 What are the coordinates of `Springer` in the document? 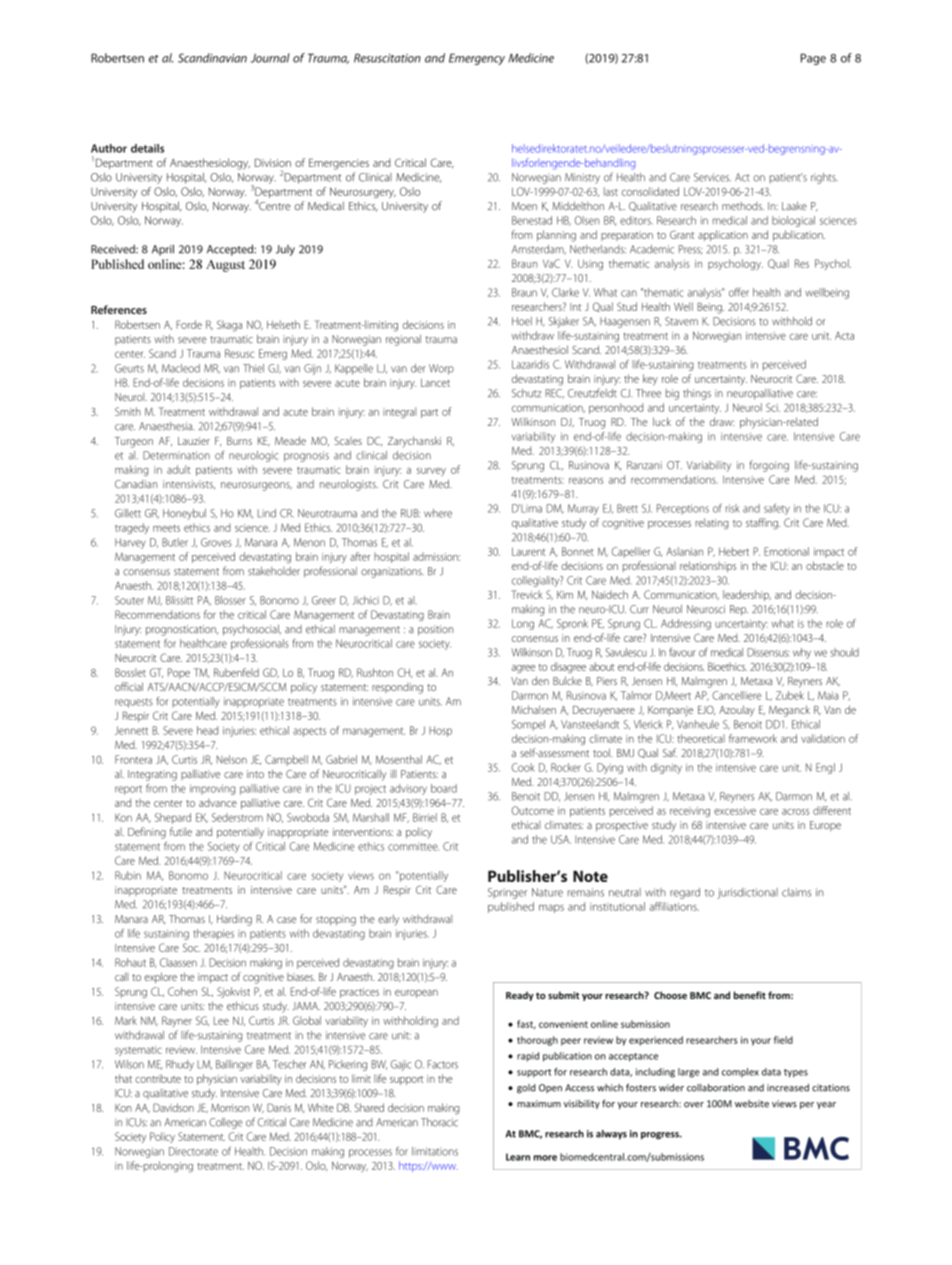 It's located at (507, 893).
